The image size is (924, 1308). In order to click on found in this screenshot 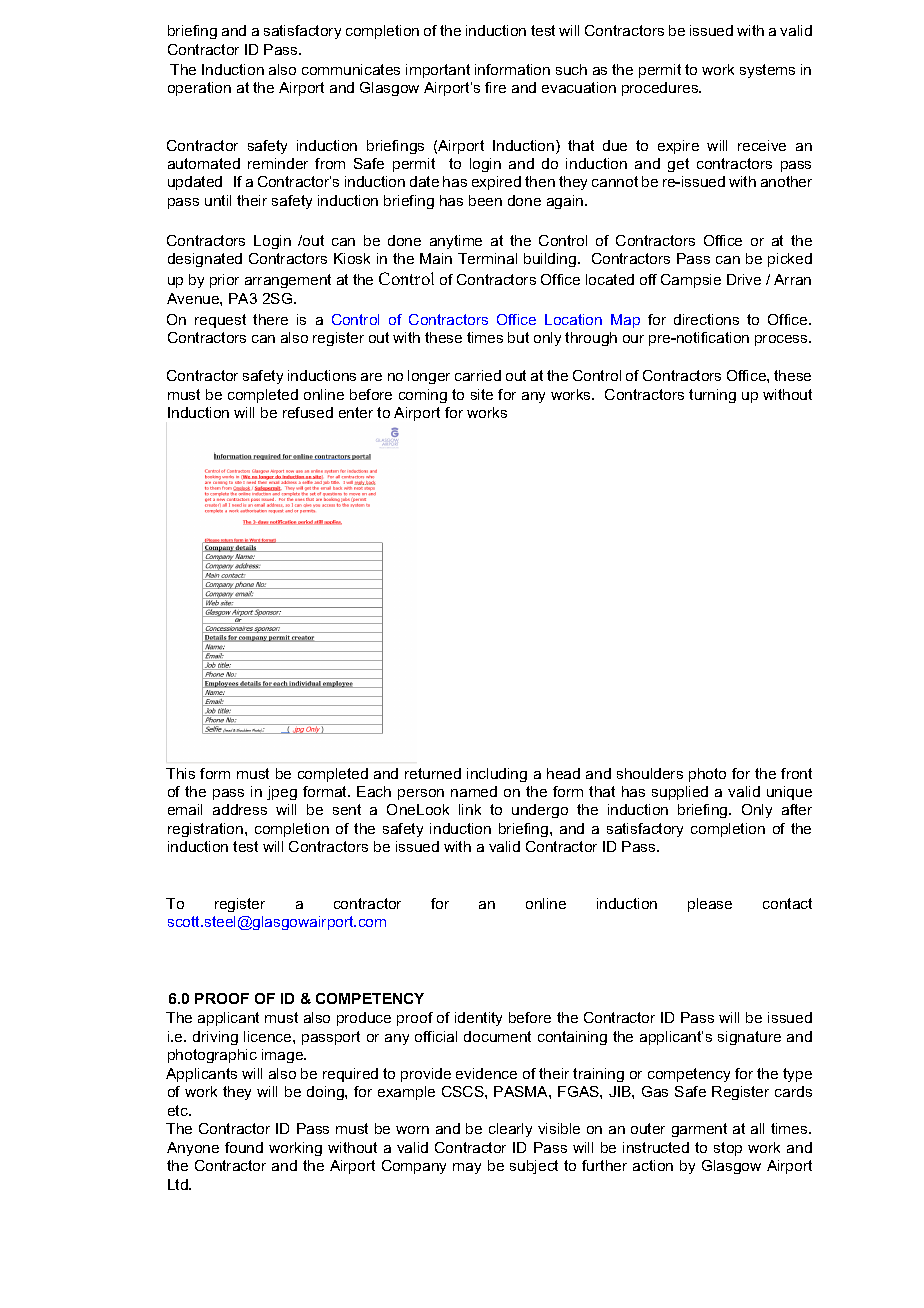, I will do `click(244, 1147)`.
